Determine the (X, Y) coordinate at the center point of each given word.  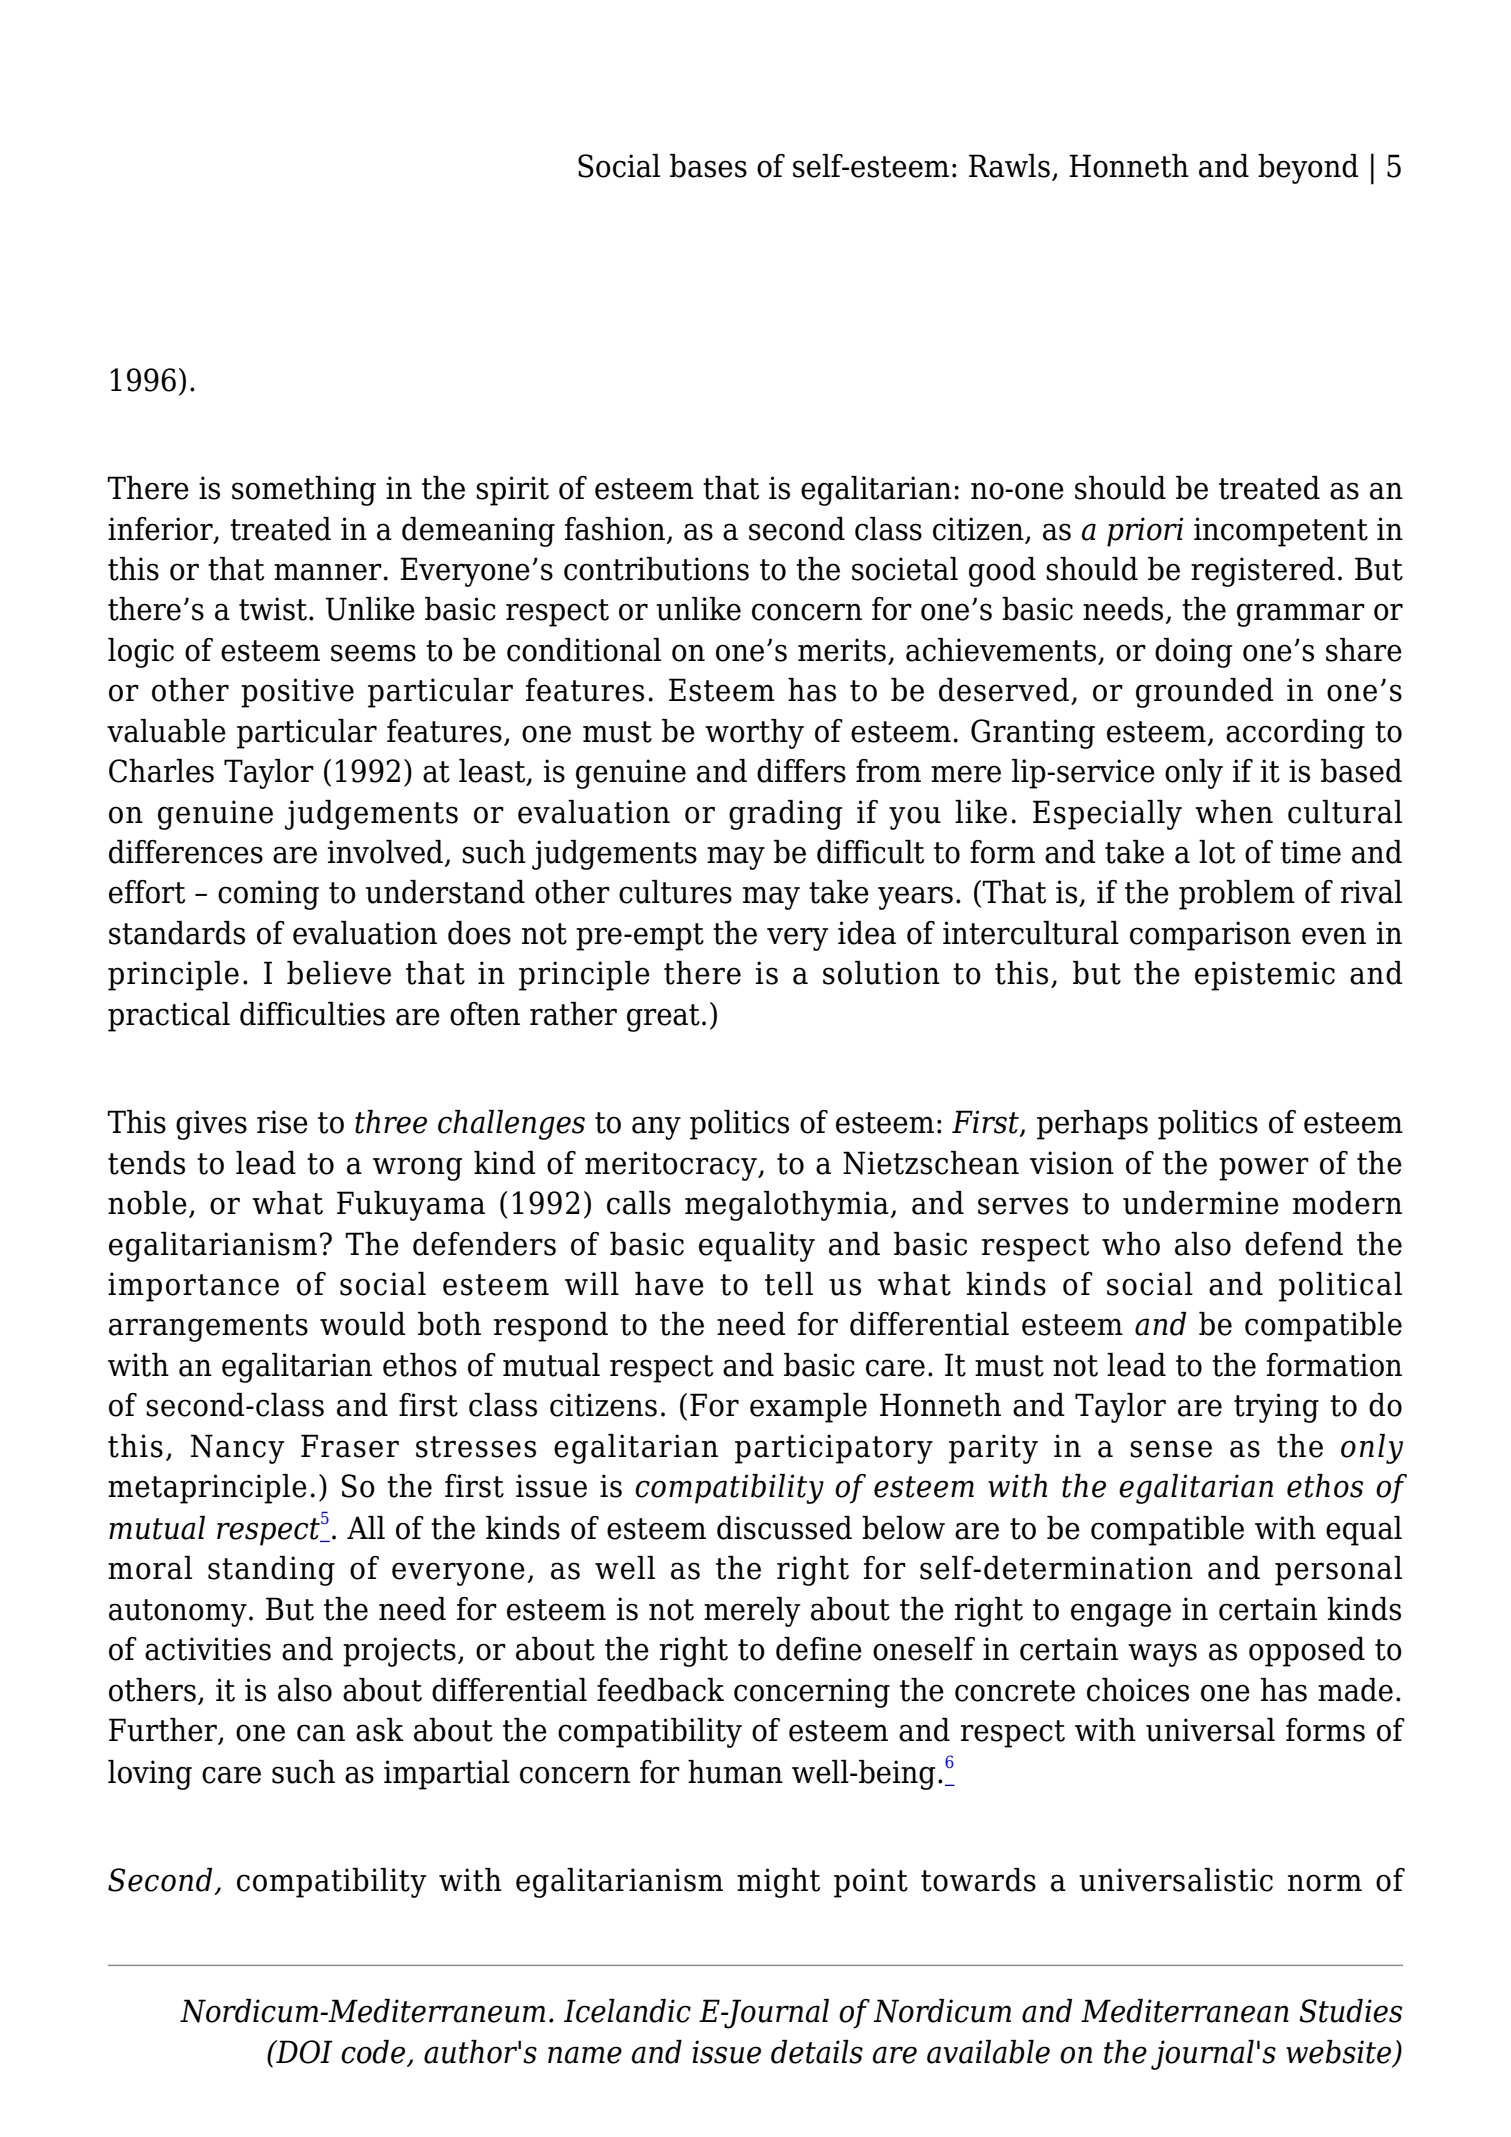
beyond (1308, 169)
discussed (784, 1528)
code (373, 2052)
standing (271, 1571)
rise (282, 1122)
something (304, 491)
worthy (754, 734)
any (656, 1128)
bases (708, 166)
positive (297, 693)
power (1264, 1169)
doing (1193, 653)
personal (1338, 1571)
